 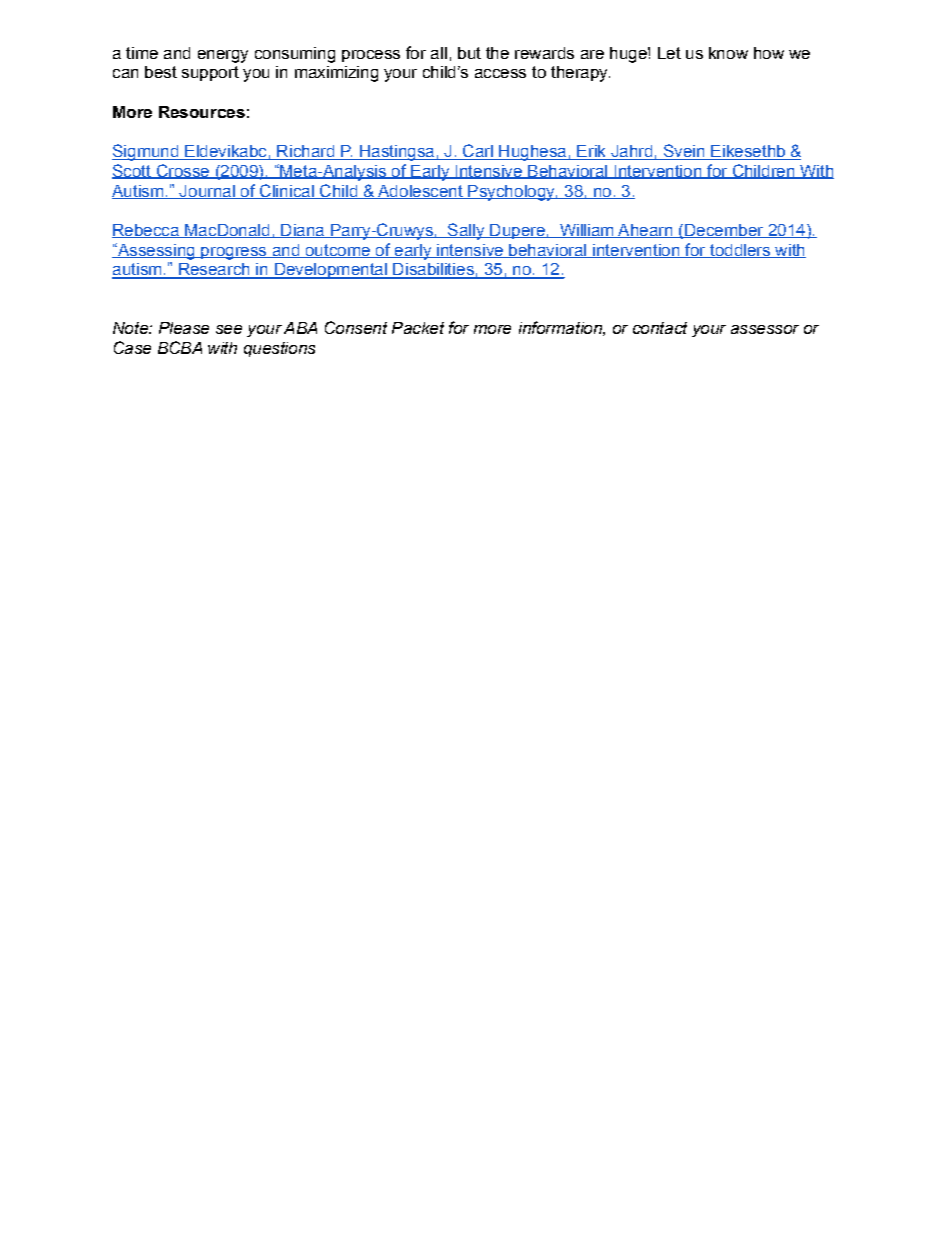 I want to click on see, so click(x=229, y=329).
